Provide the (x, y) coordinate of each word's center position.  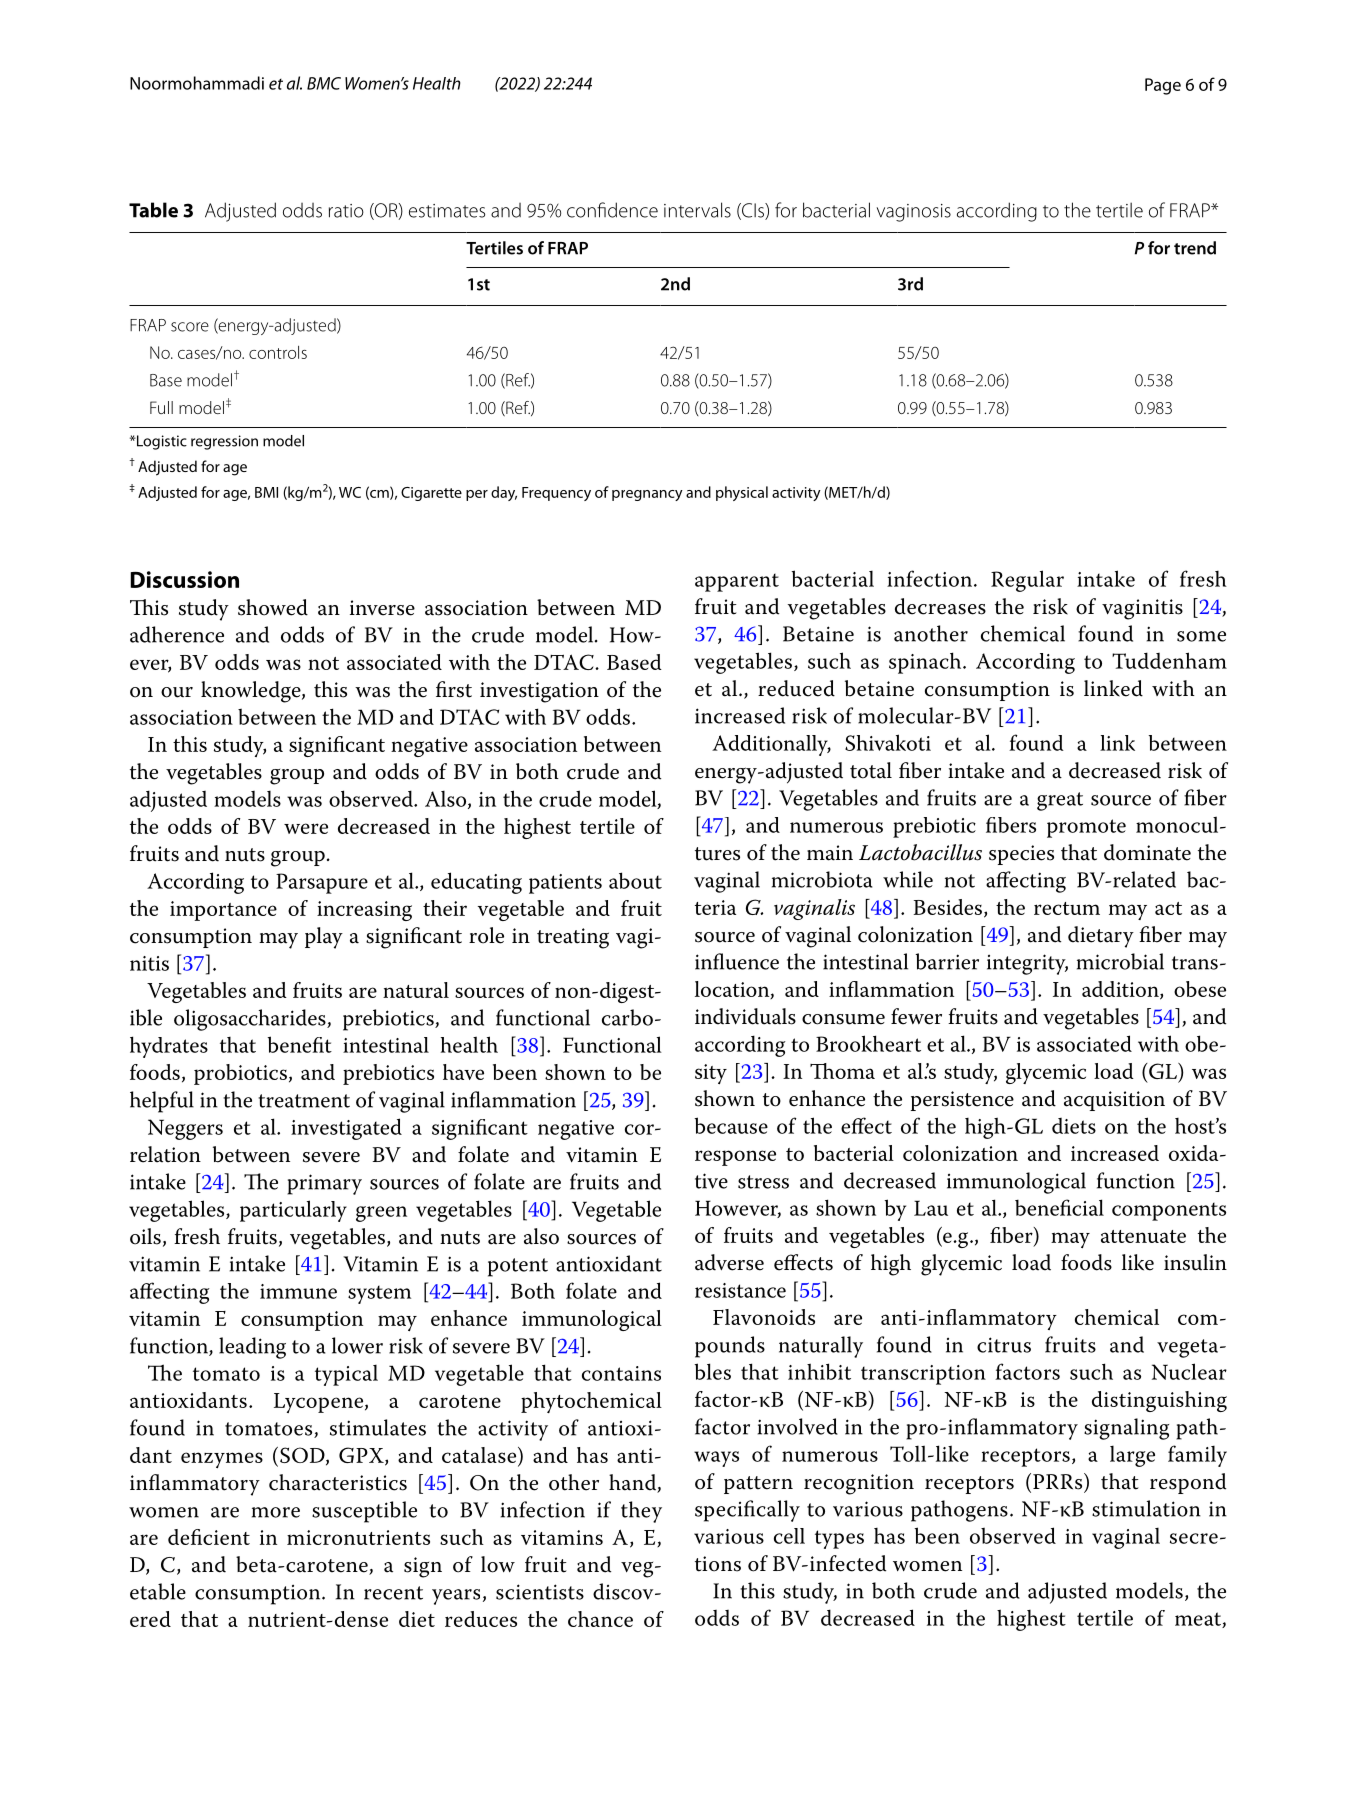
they (641, 1512)
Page (1163, 86)
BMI (266, 492)
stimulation (1146, 1508)
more (276, 1512)
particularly (293, 1211)
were (306, 828)
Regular (1027, 581)
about (635, 880)
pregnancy (647, 495)
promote (1086, 828)
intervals (697, 210)
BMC (324, 83)
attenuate (1143, 1236)
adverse (729, 1262)
